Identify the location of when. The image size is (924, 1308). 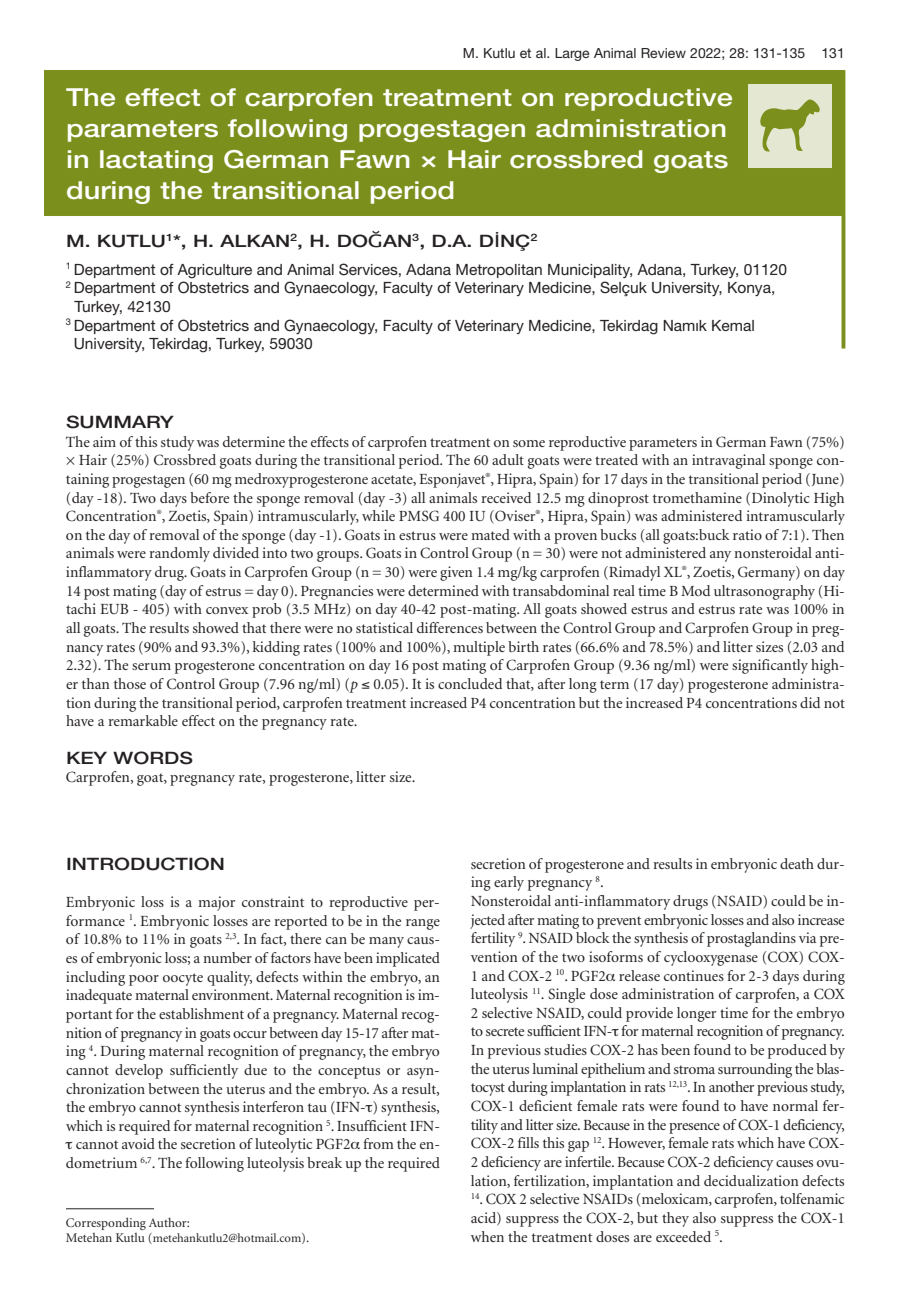
(487, 1236).
